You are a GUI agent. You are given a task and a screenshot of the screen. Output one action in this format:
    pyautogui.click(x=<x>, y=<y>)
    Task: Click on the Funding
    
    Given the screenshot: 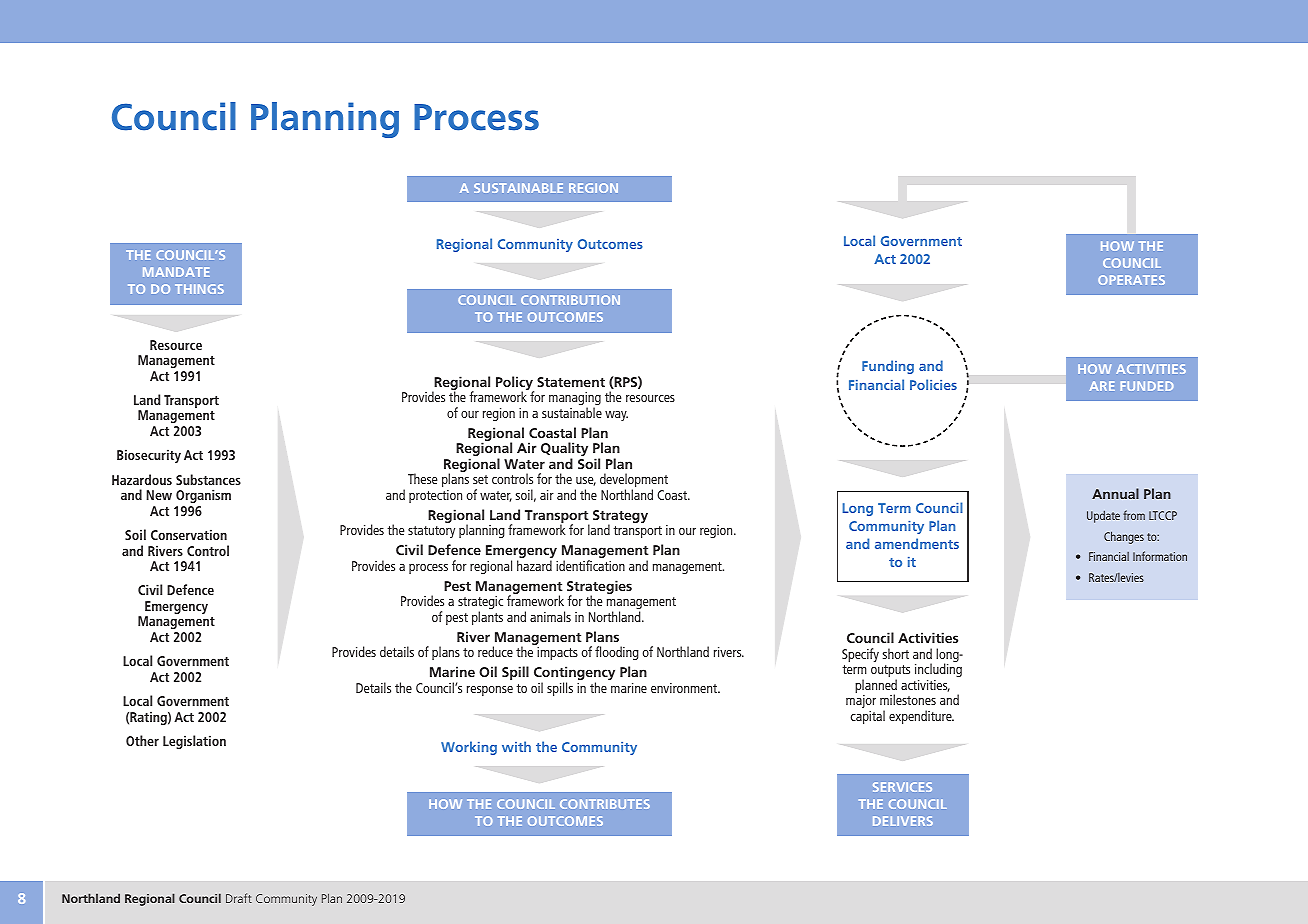 What is the action you would take?
    pyautogui.click(x=888, y=367)
